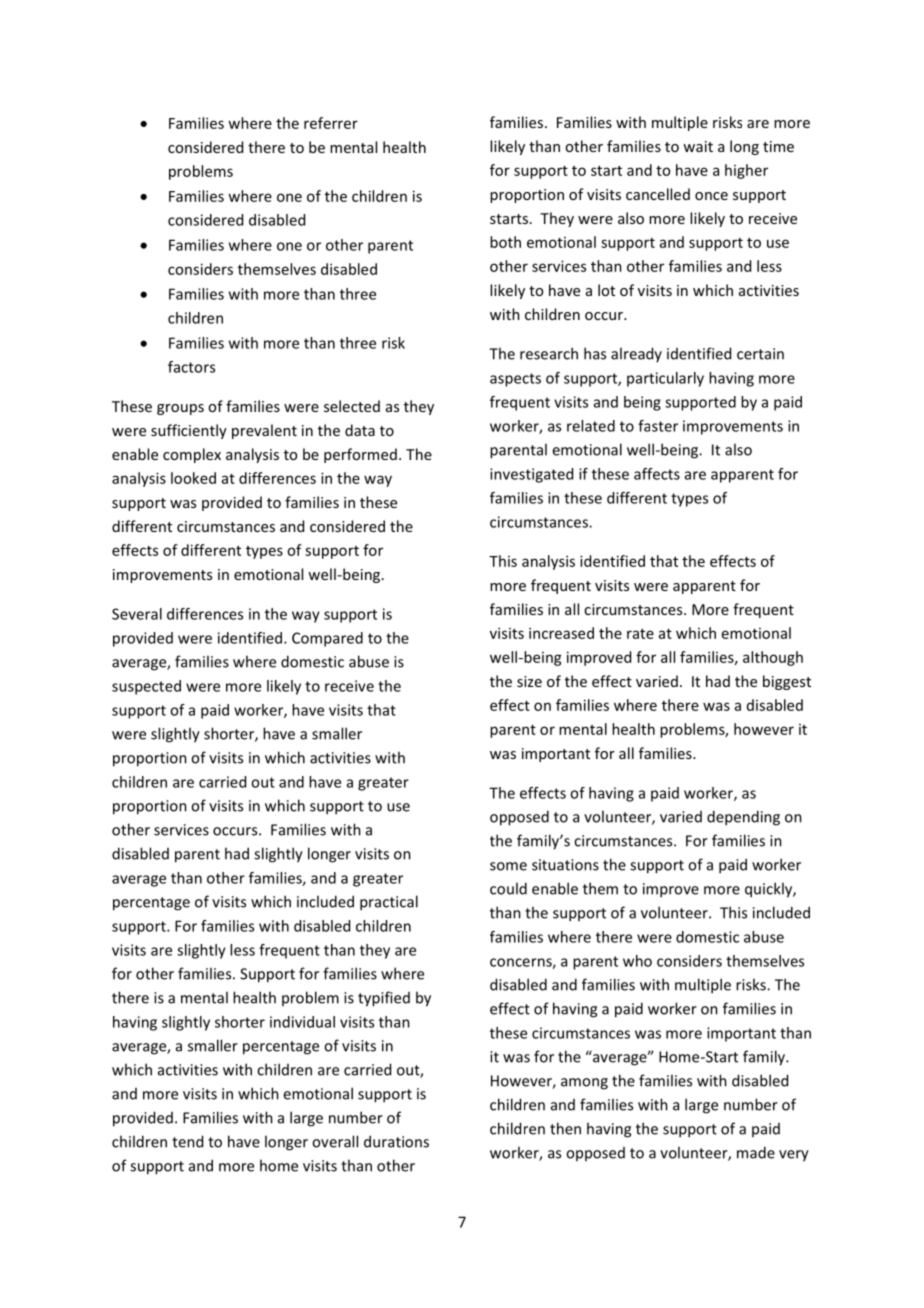  Describe the element at coordinates (743, 818) in the screenshot. I see `depending` at that location.
